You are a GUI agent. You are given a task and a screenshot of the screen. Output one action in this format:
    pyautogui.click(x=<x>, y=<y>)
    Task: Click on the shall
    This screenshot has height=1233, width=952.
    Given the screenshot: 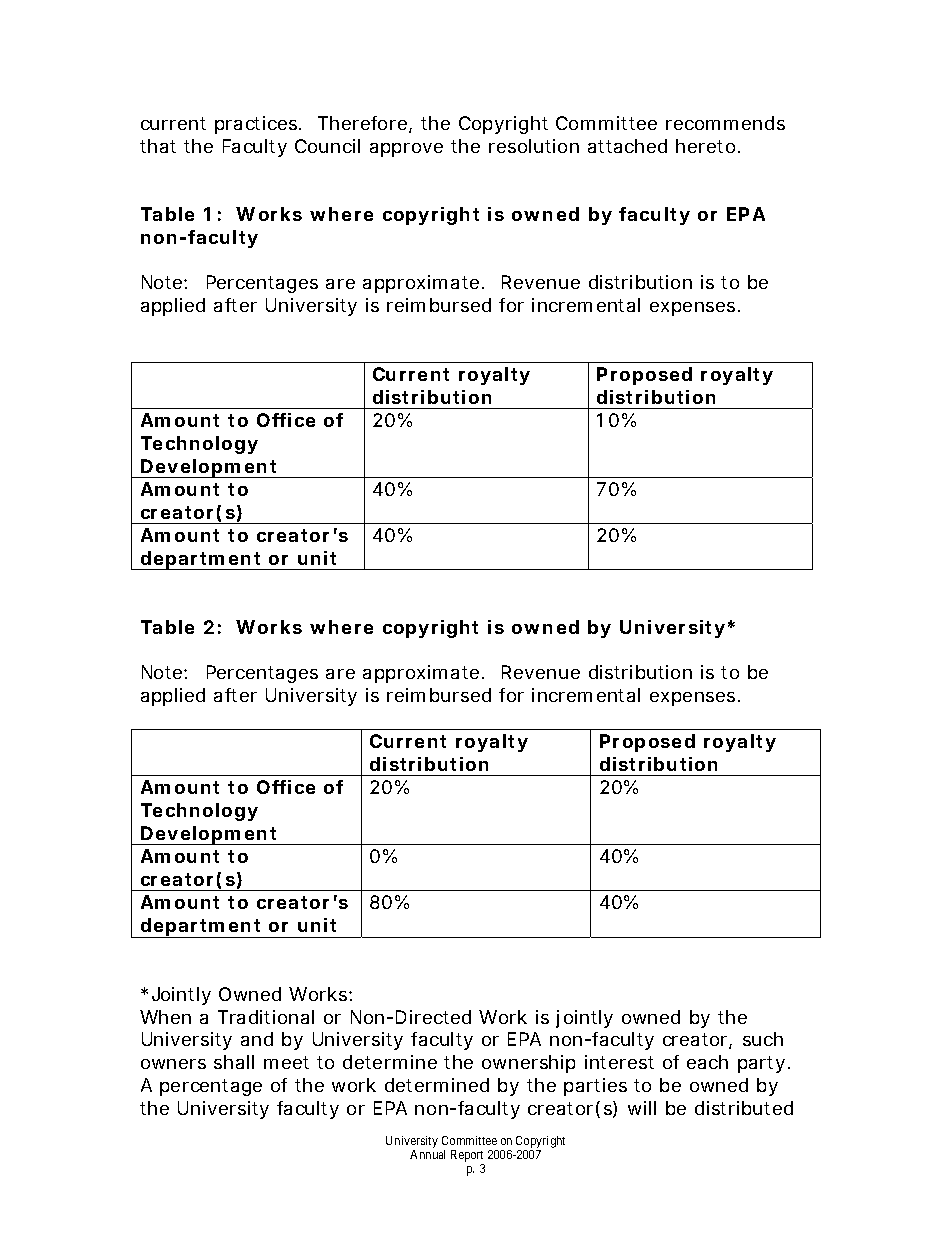 What is the action you would take?
    pyautogui.click(x=234, y=1062)
